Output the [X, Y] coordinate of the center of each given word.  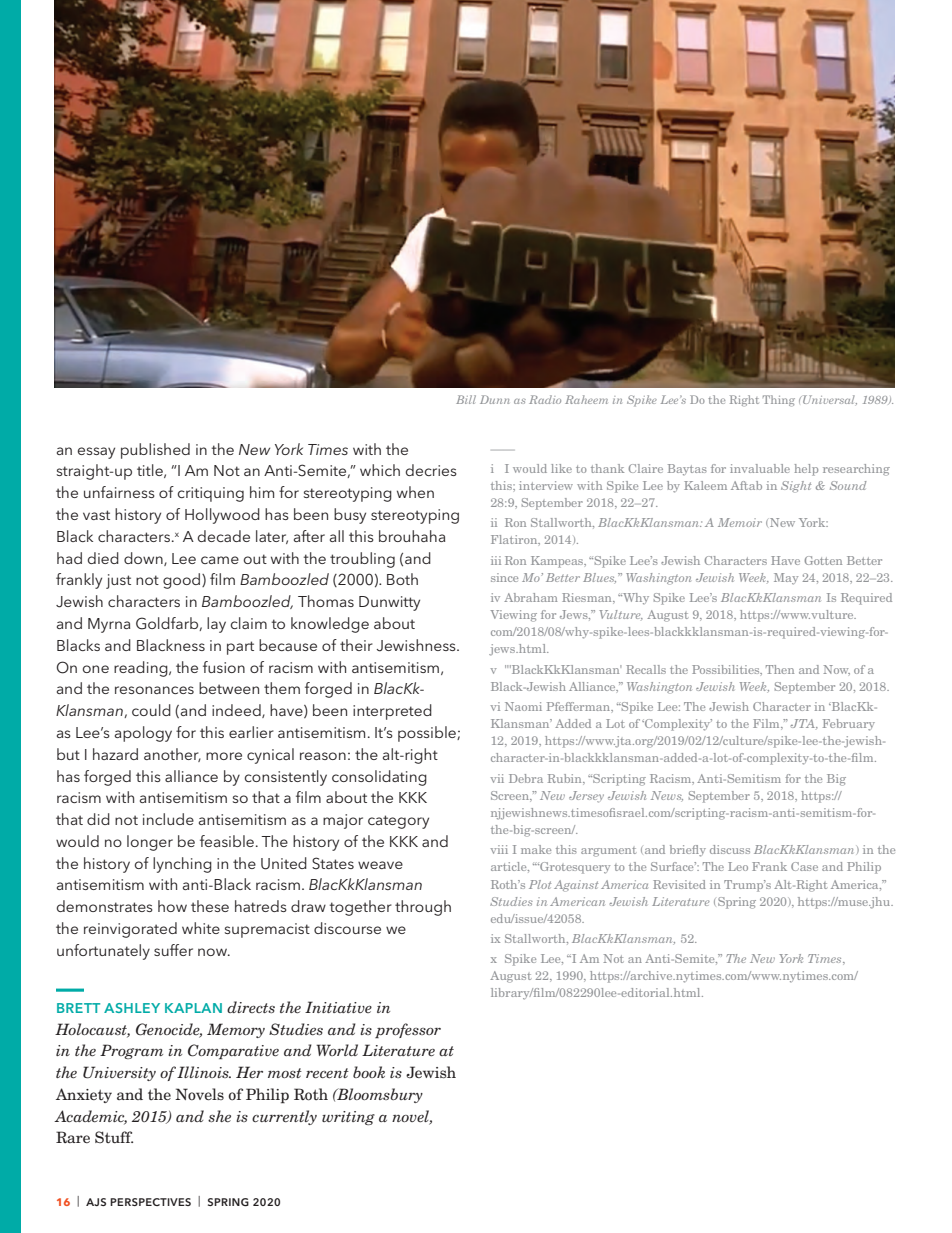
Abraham [530, 597]
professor [408, 1031]
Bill [466, 399]
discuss [730, 849]
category [398, 822]
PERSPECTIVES [150, 1202]
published [155, 451]
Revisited [679, 884]
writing [348, 1118]
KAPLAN [193, 1008]
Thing [779, 400]
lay [216, 625]
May [786, 579]
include [168, 819]
